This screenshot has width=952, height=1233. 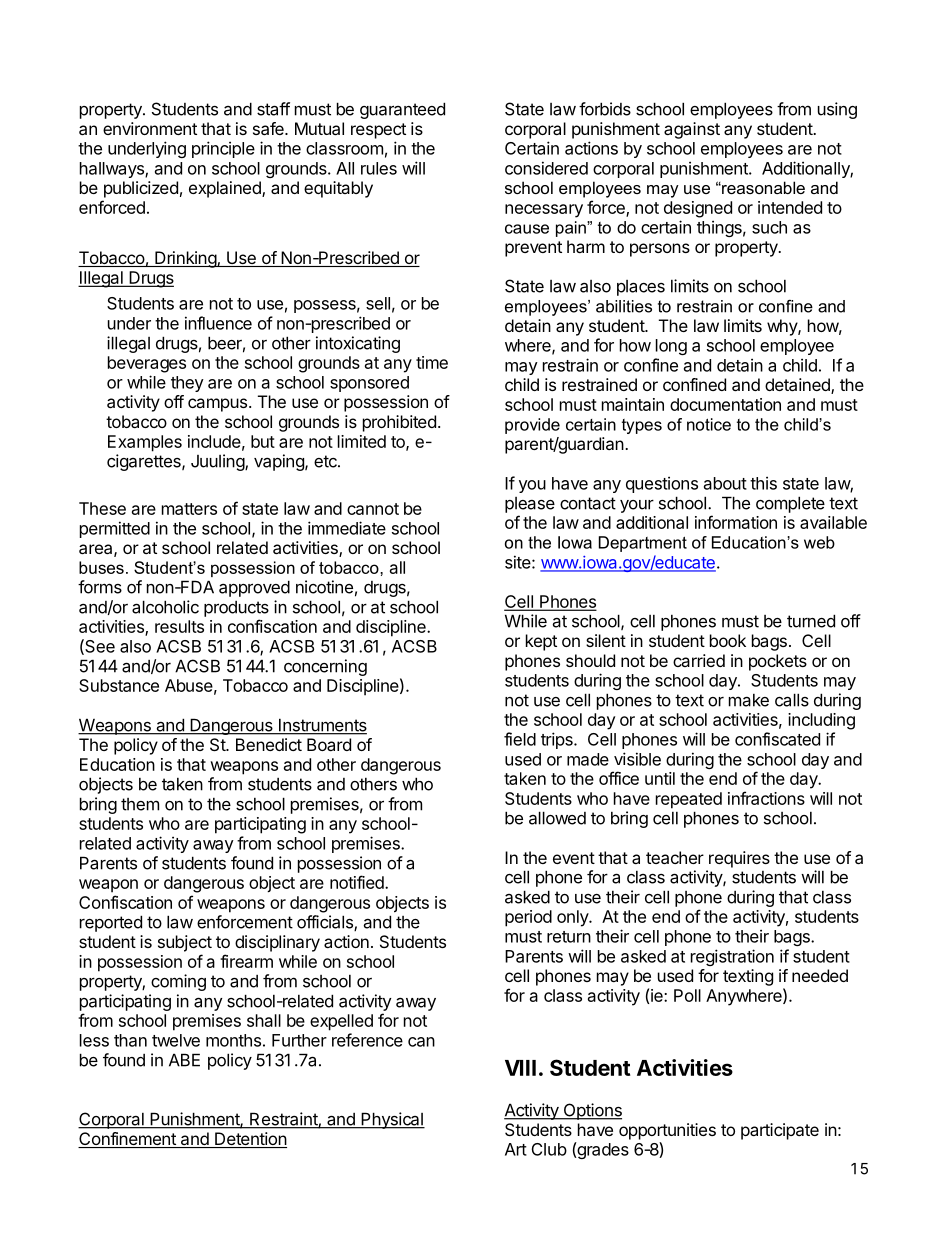 I want to click on Physical, so click(x=392, y=1120).
